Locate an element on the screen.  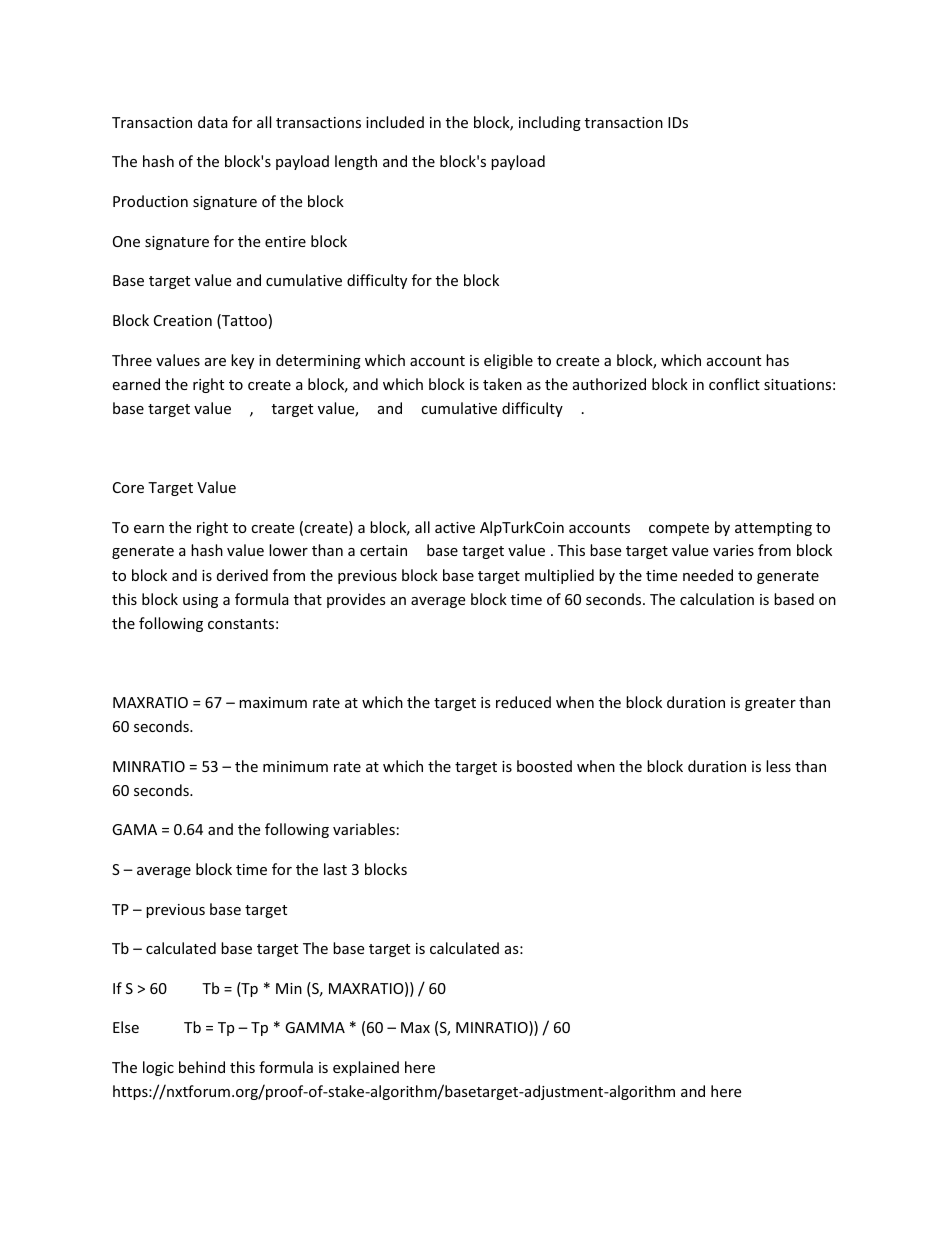
Core is located at coordinates (128, 487).
